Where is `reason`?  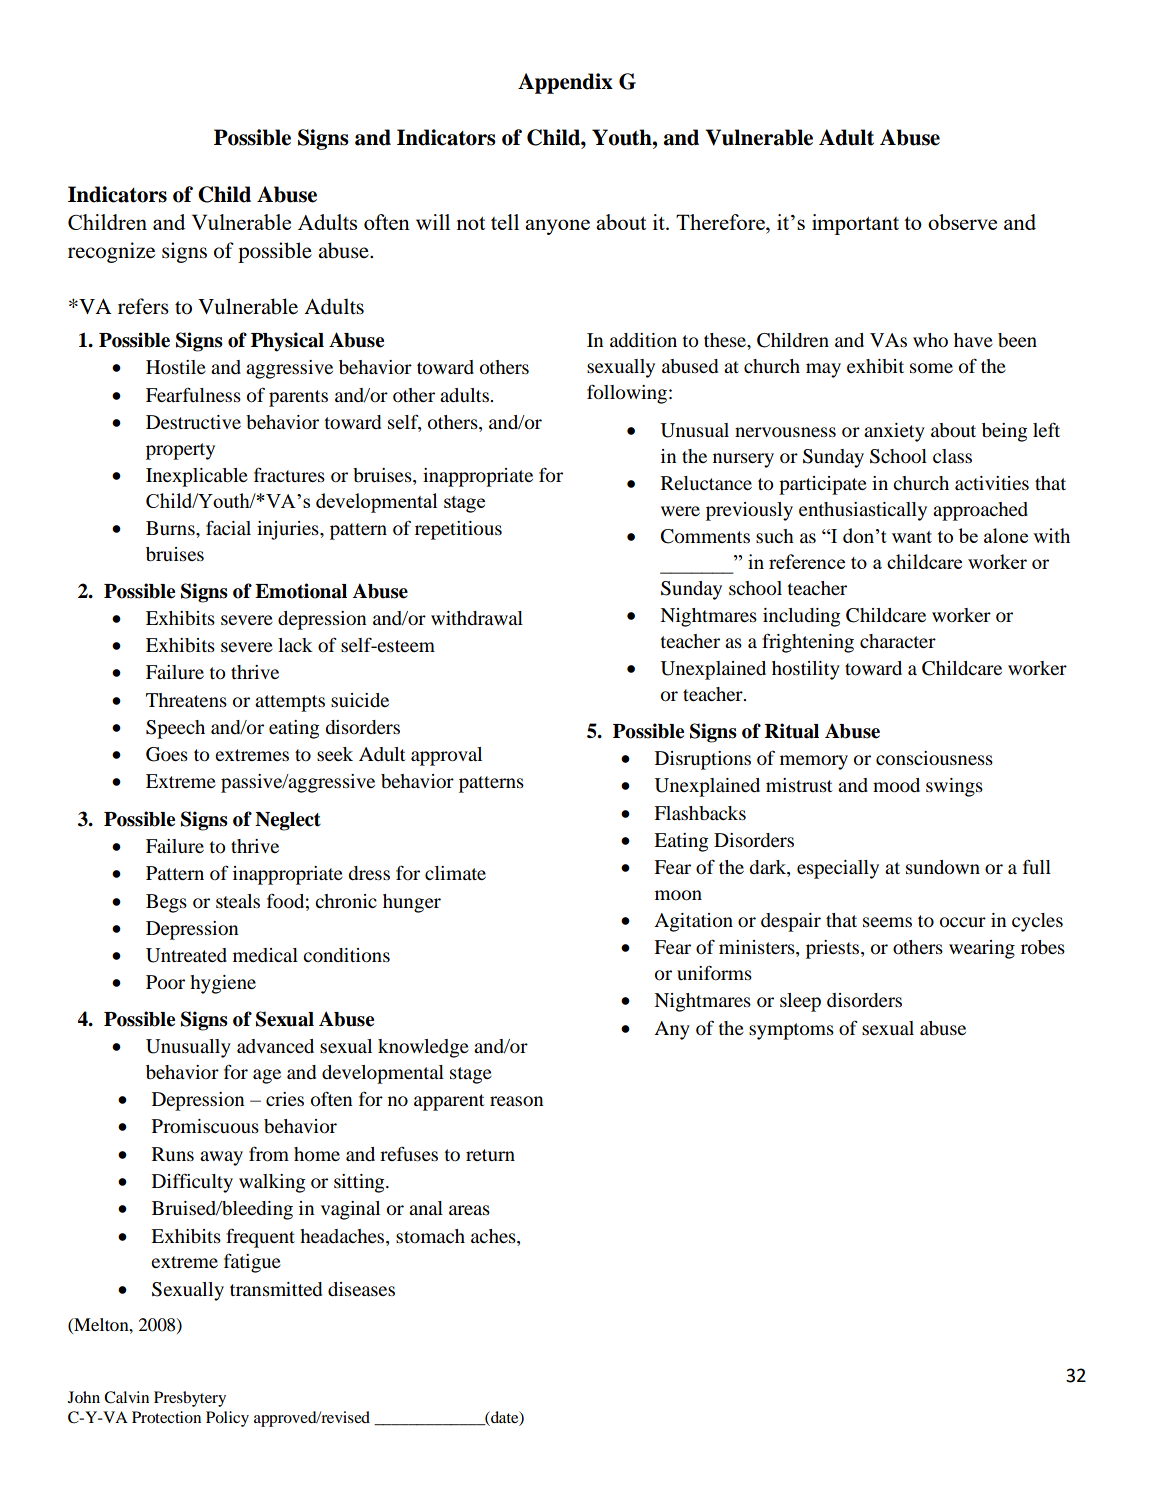 reason is located at coordinates (517, 1101).
